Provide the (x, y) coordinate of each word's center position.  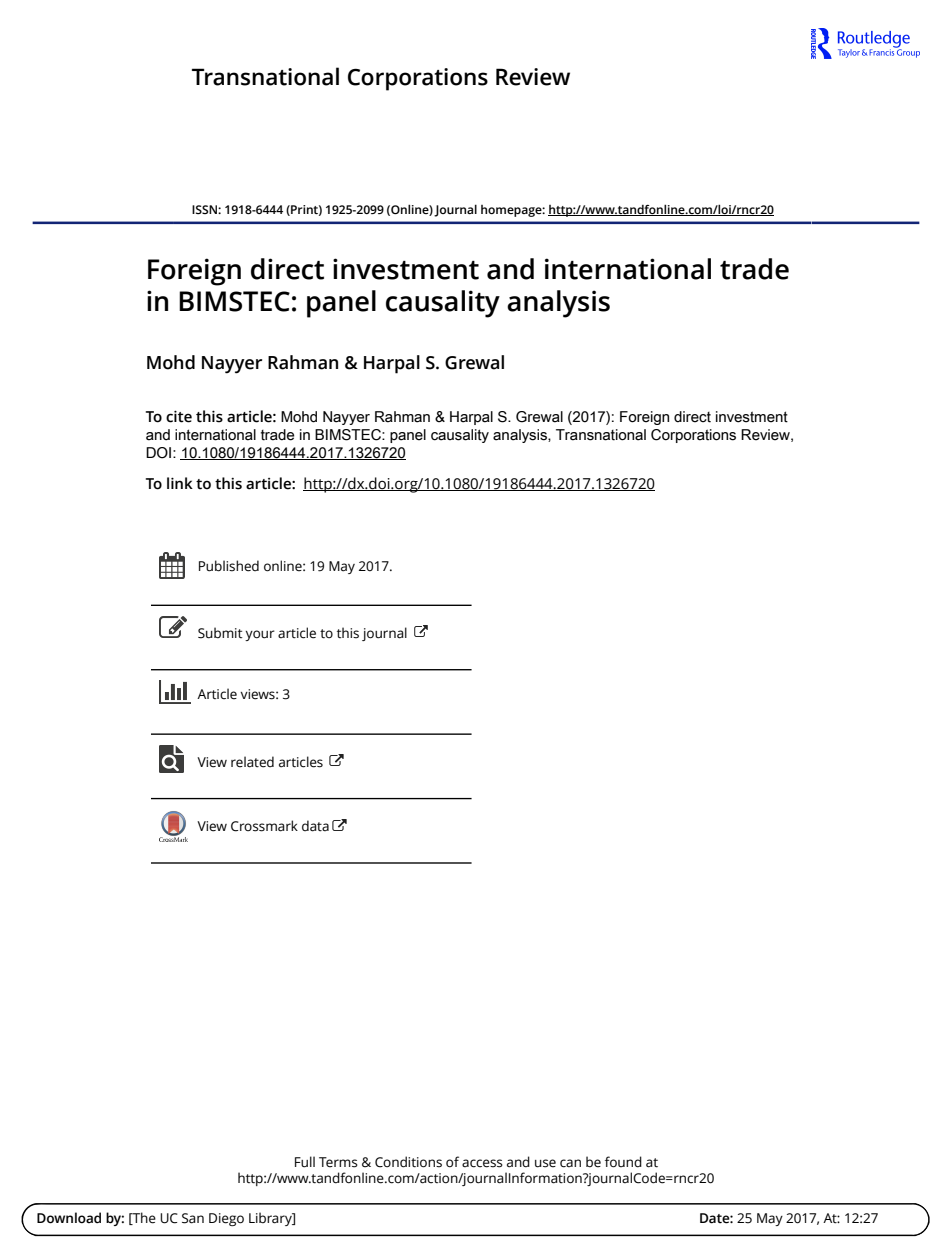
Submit (220, 633)
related (252, 762)
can (570, 1163)
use (545, 1163)
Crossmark (264, 826)
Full (305, 1162)
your (260, 635)
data (315, 826)
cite (179, 416)
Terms (338, 1162)
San (193, 1218)
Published (229, 566)
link (180, 483)
